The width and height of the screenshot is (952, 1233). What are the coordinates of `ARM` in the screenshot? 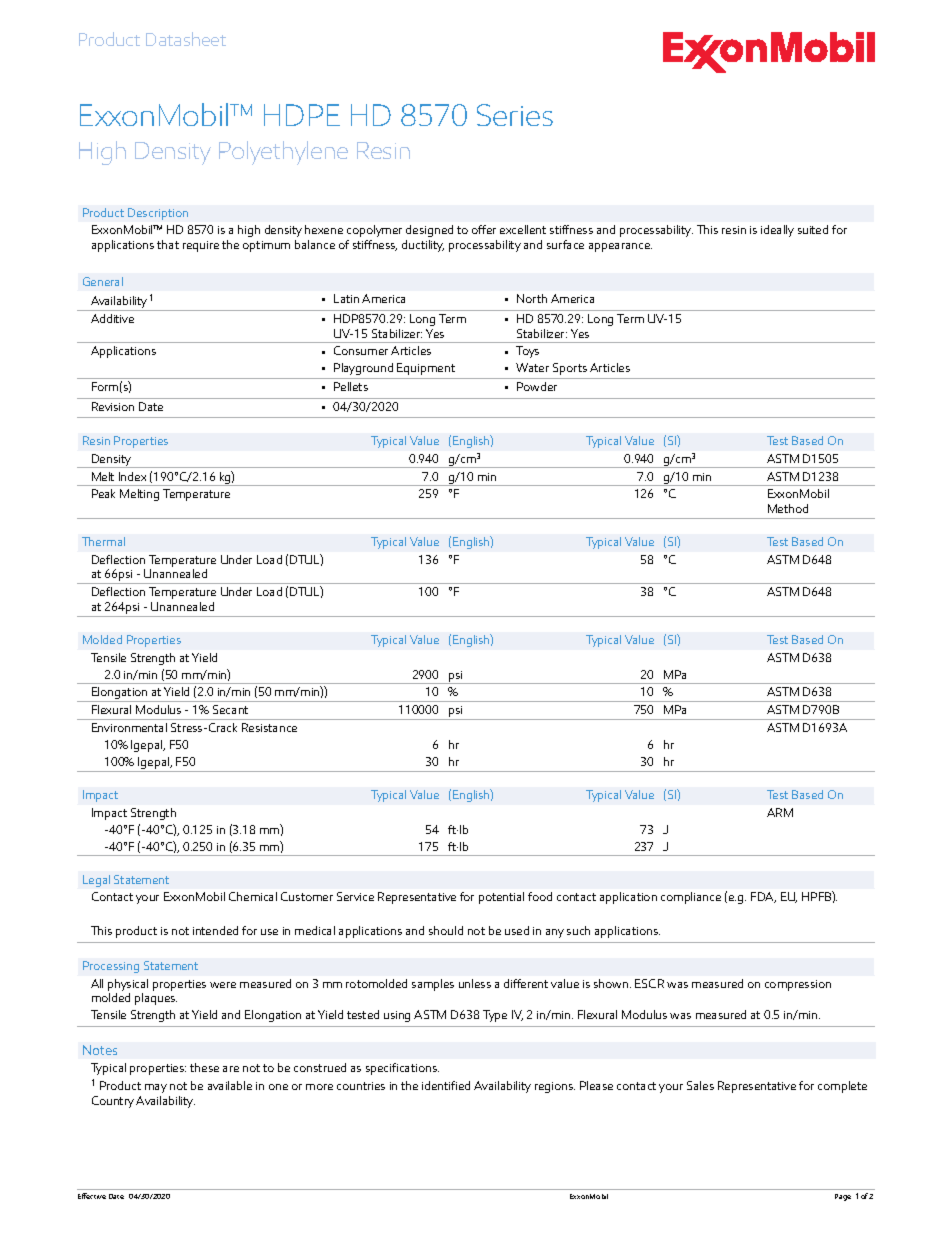 It's located at (780, 812).
